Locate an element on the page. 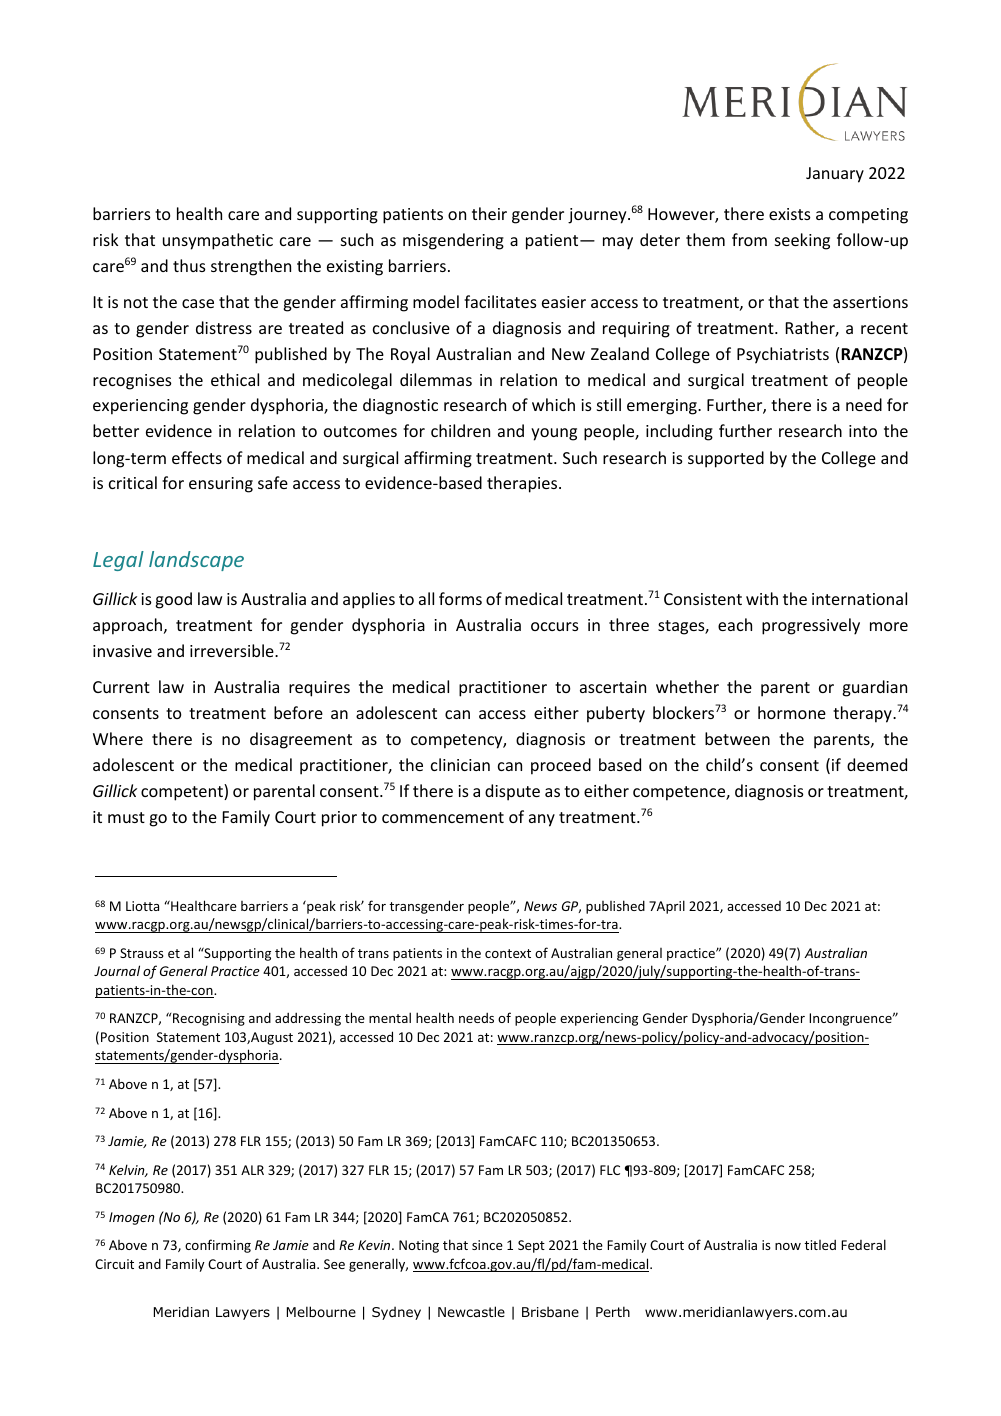  effects is located at coordinates (197, 457).
